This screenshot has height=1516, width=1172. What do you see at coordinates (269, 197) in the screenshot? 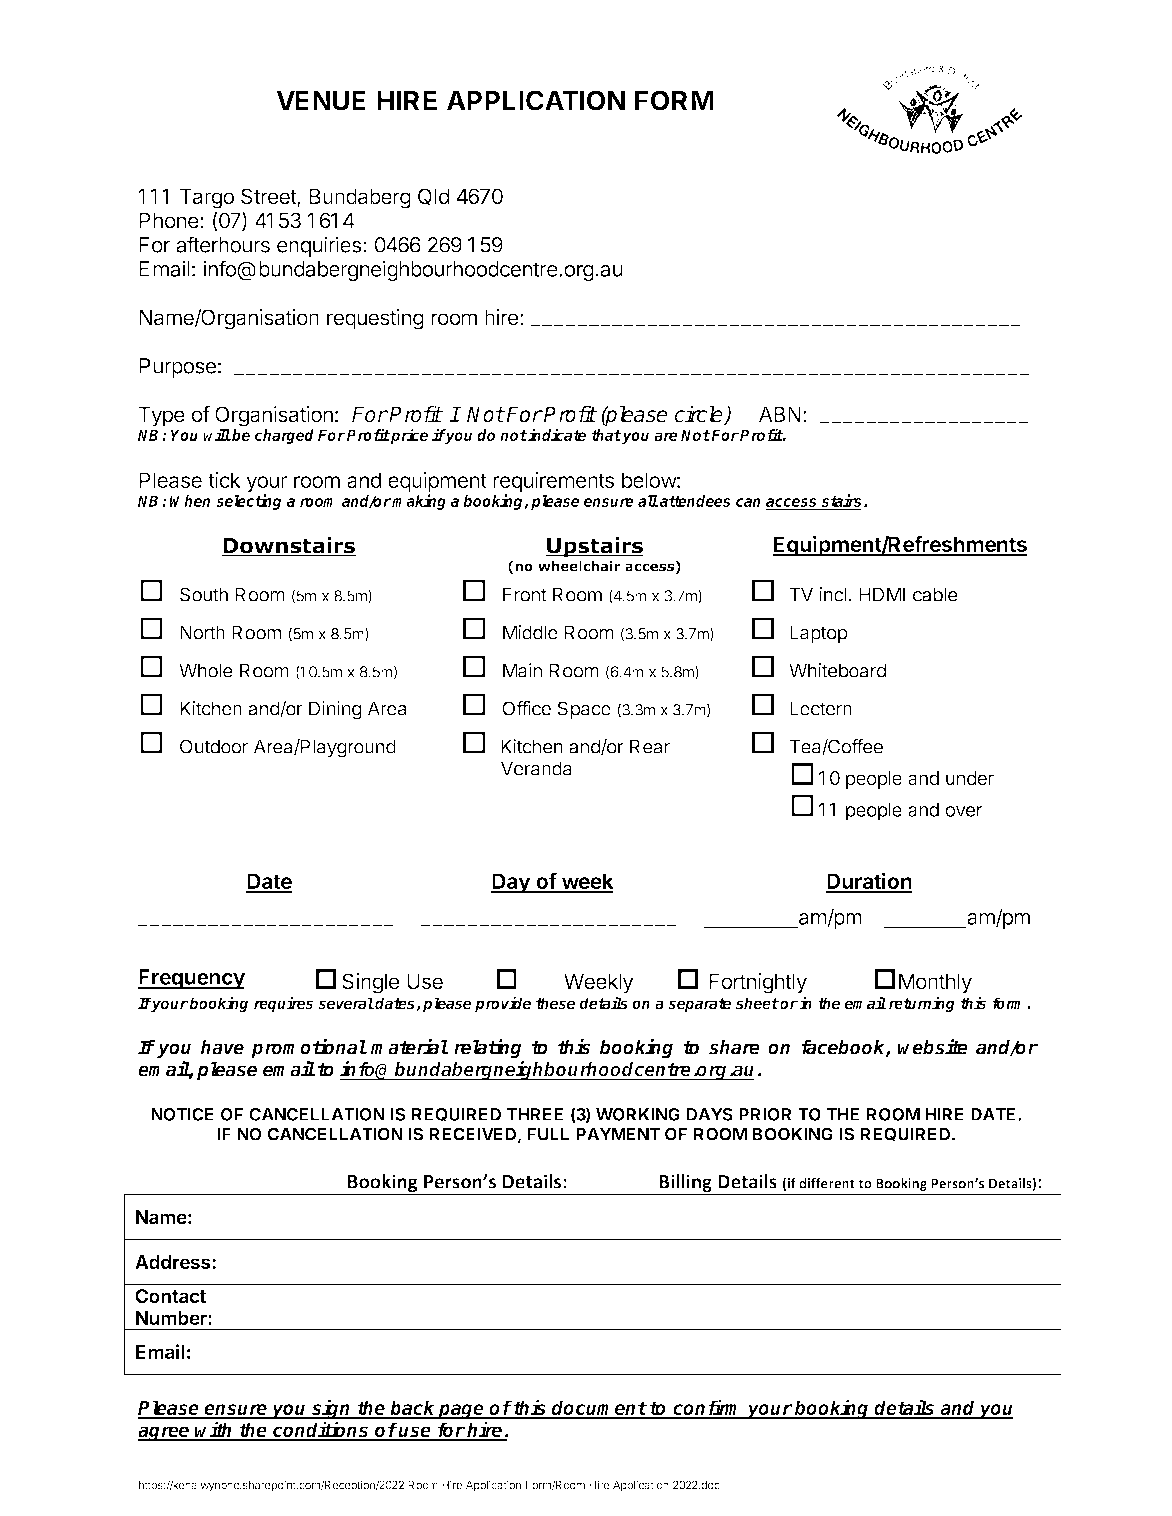
I see `Street` at bounding box center [269, 197].
